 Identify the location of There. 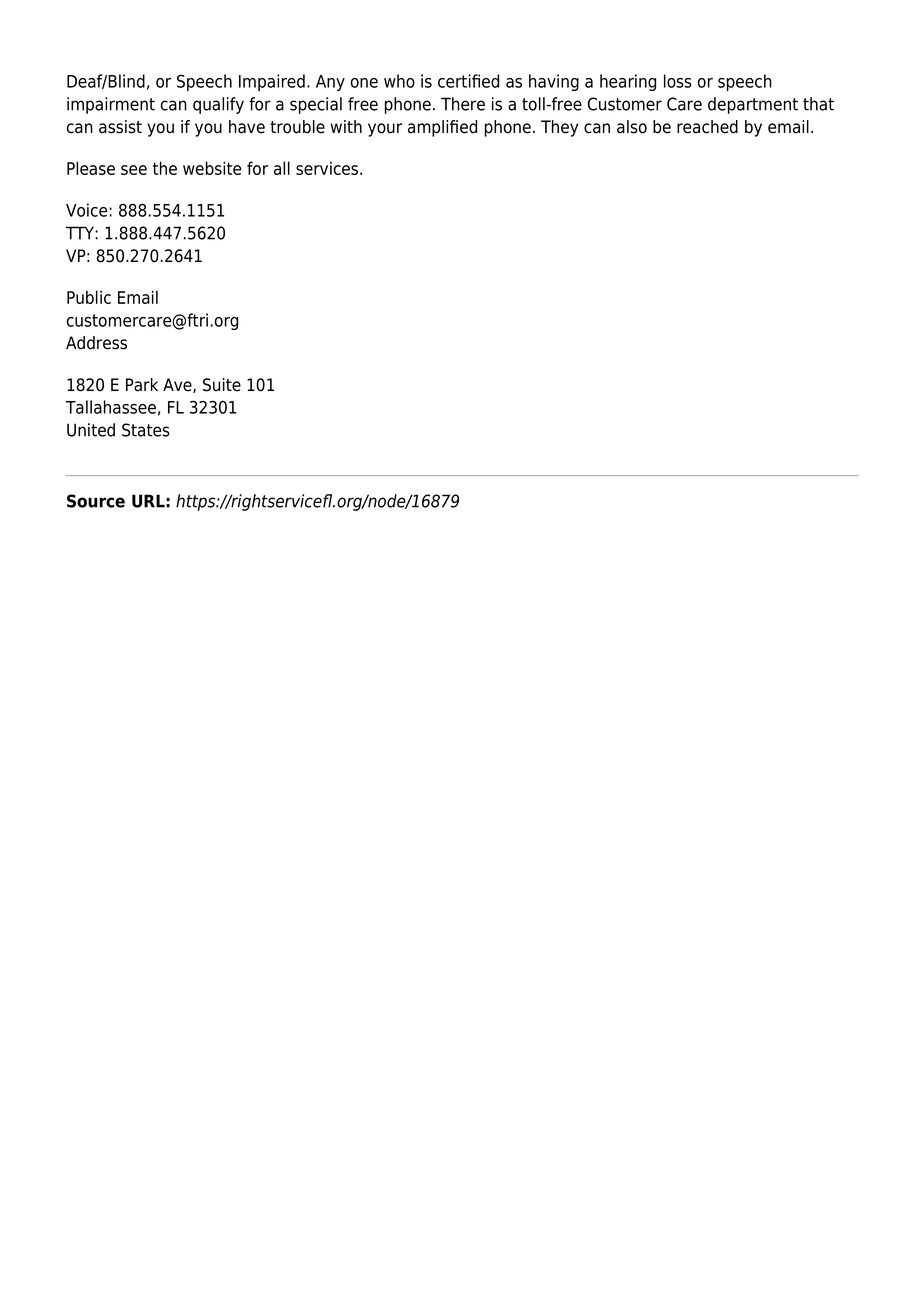
(463, 104).
